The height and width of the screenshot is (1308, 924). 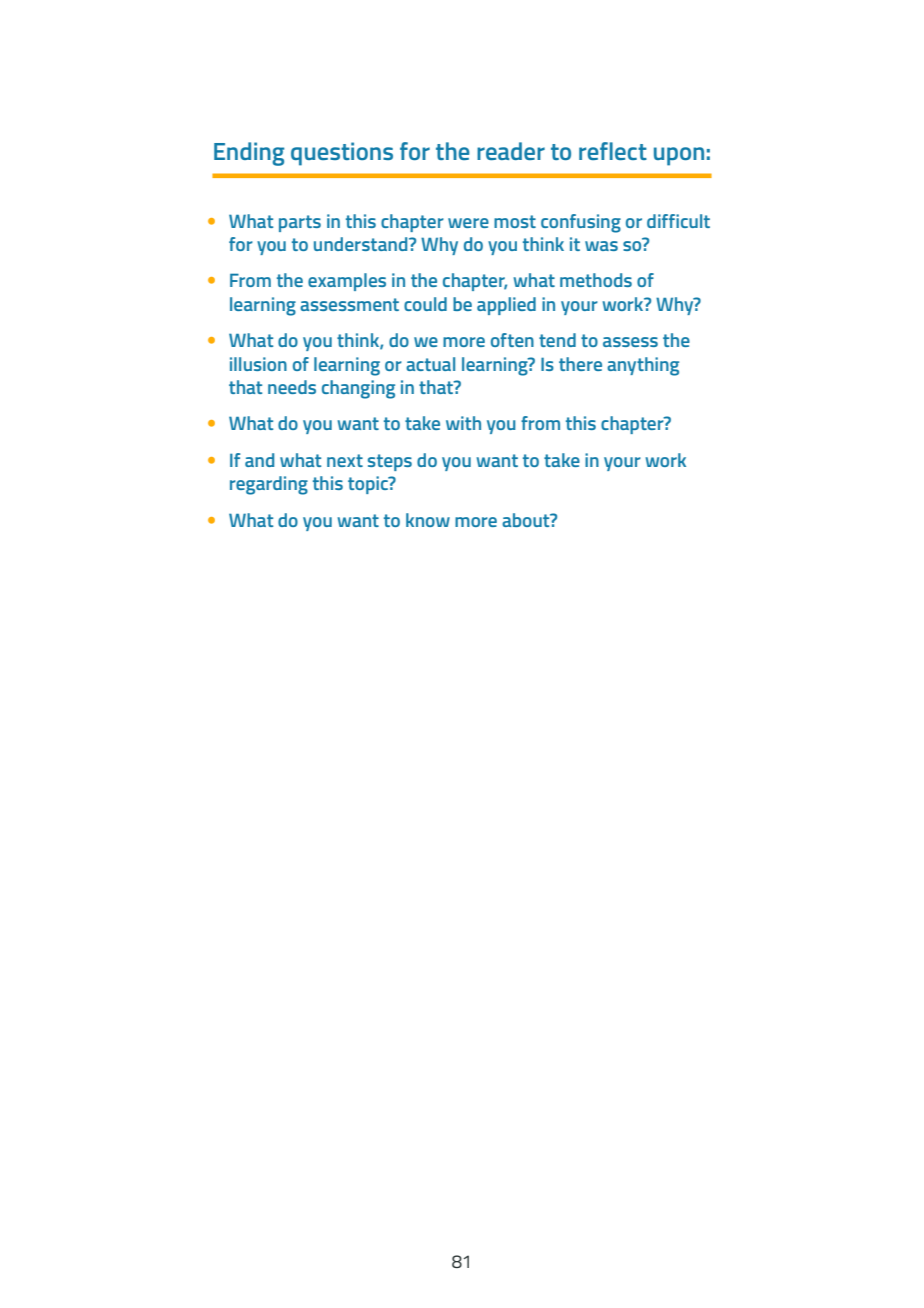 I want to click on regarding, so click(x=269, y=485).
